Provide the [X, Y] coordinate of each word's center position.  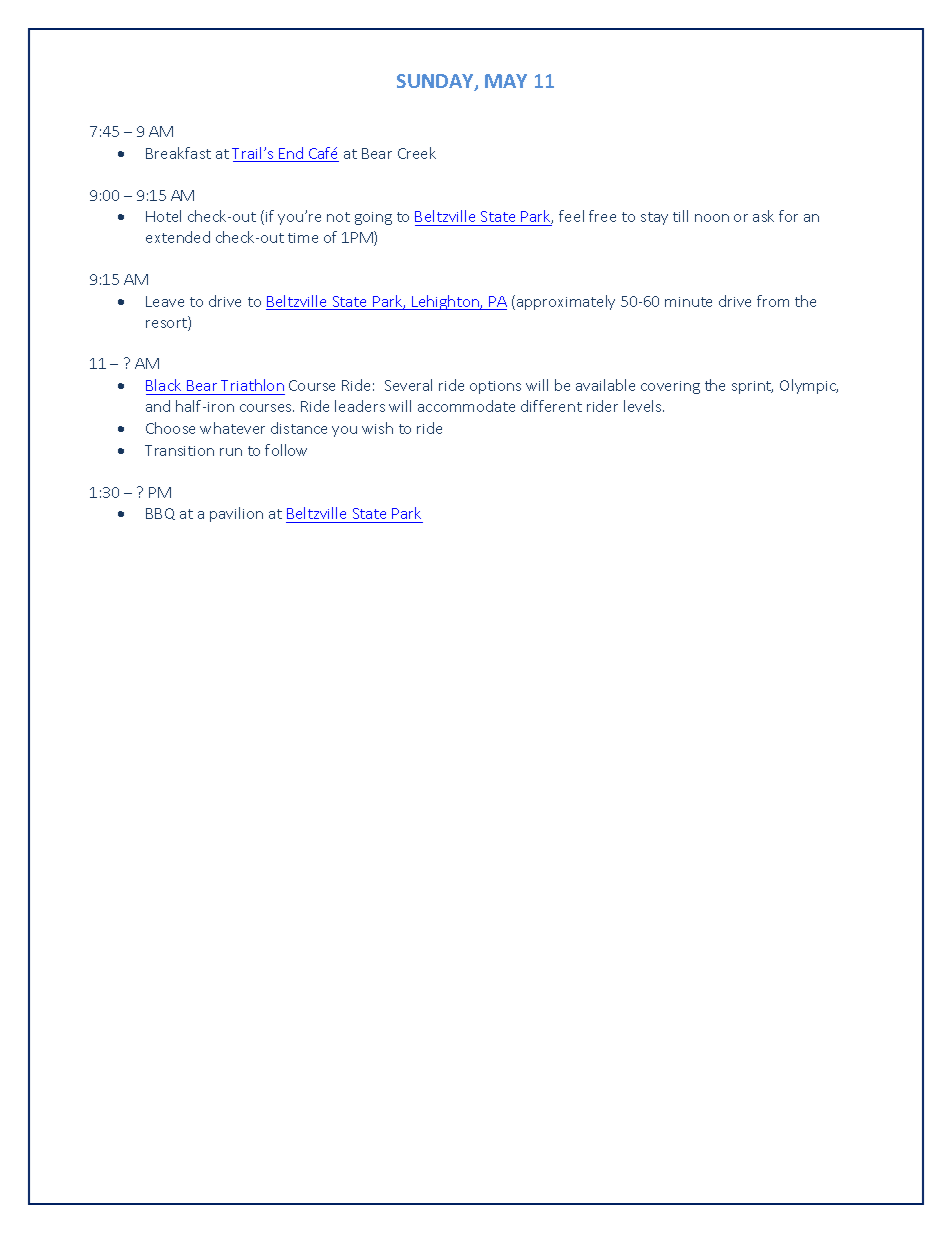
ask [763, 216]
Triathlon [252, 385]
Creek [417, 153]
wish [377, 428]
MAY [506, 81]
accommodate [466, 406]
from [773, 301]
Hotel [163, 216]
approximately [566, 302]
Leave [165, 301]
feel [571, 216]
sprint [752, 387]
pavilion [236, 514]
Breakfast [178, 153]
